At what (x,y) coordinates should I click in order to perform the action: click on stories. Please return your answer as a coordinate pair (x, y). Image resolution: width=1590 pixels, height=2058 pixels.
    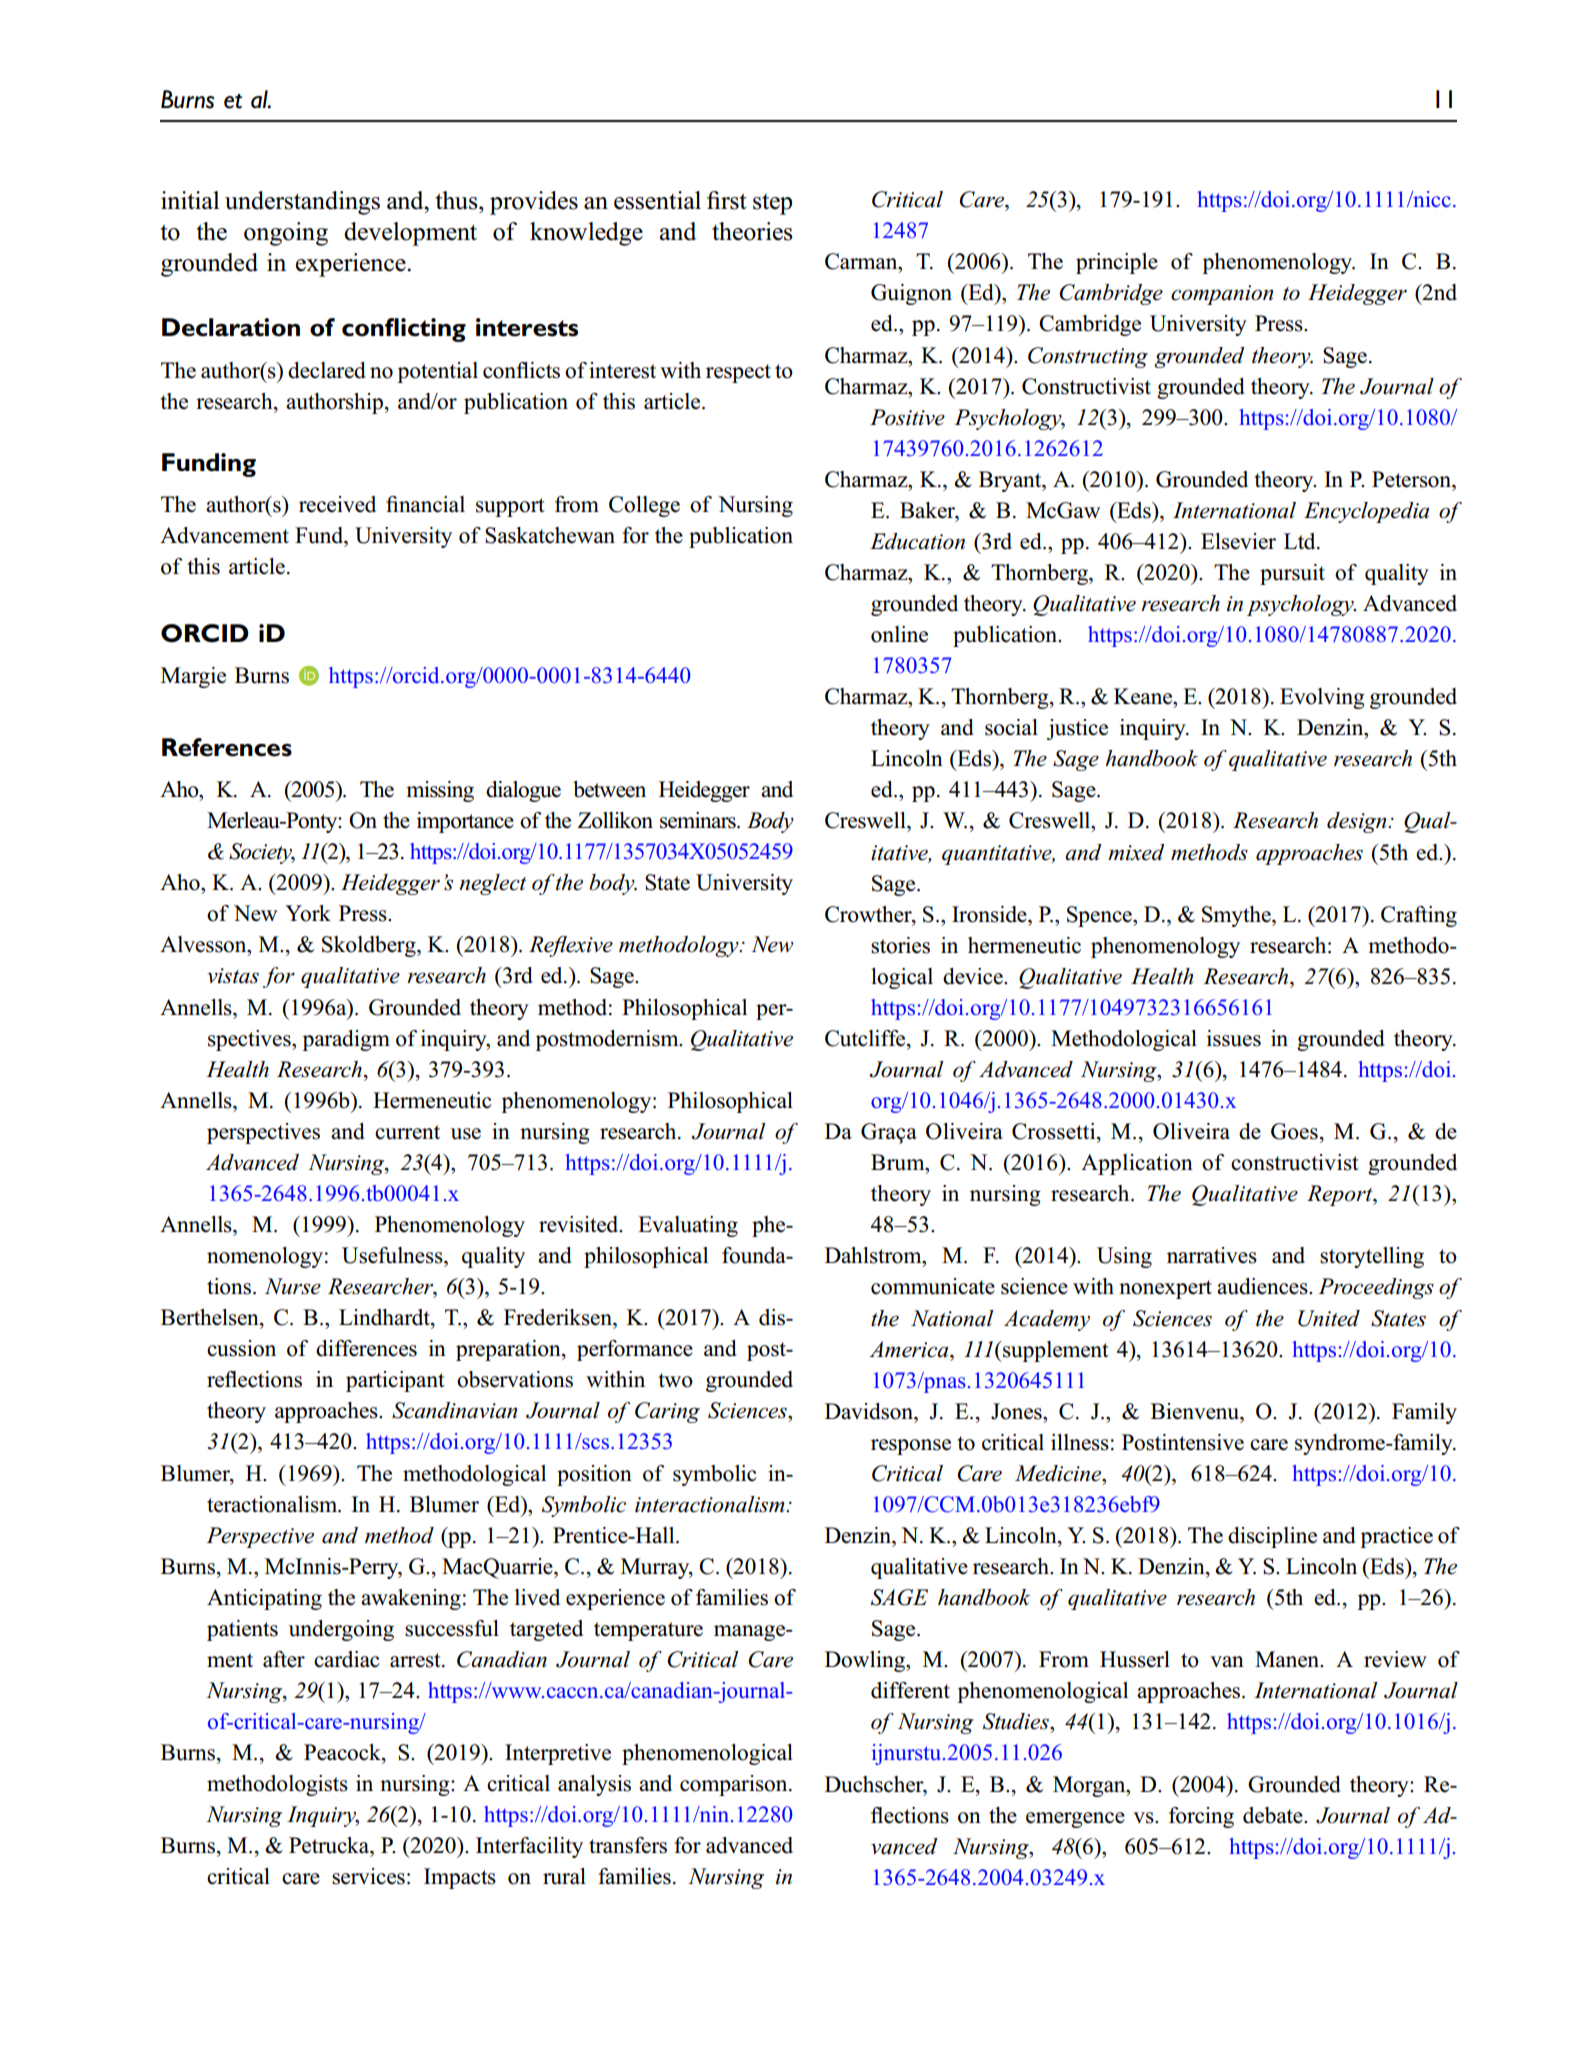
    Looking at the image, I should click on (900, 945).
